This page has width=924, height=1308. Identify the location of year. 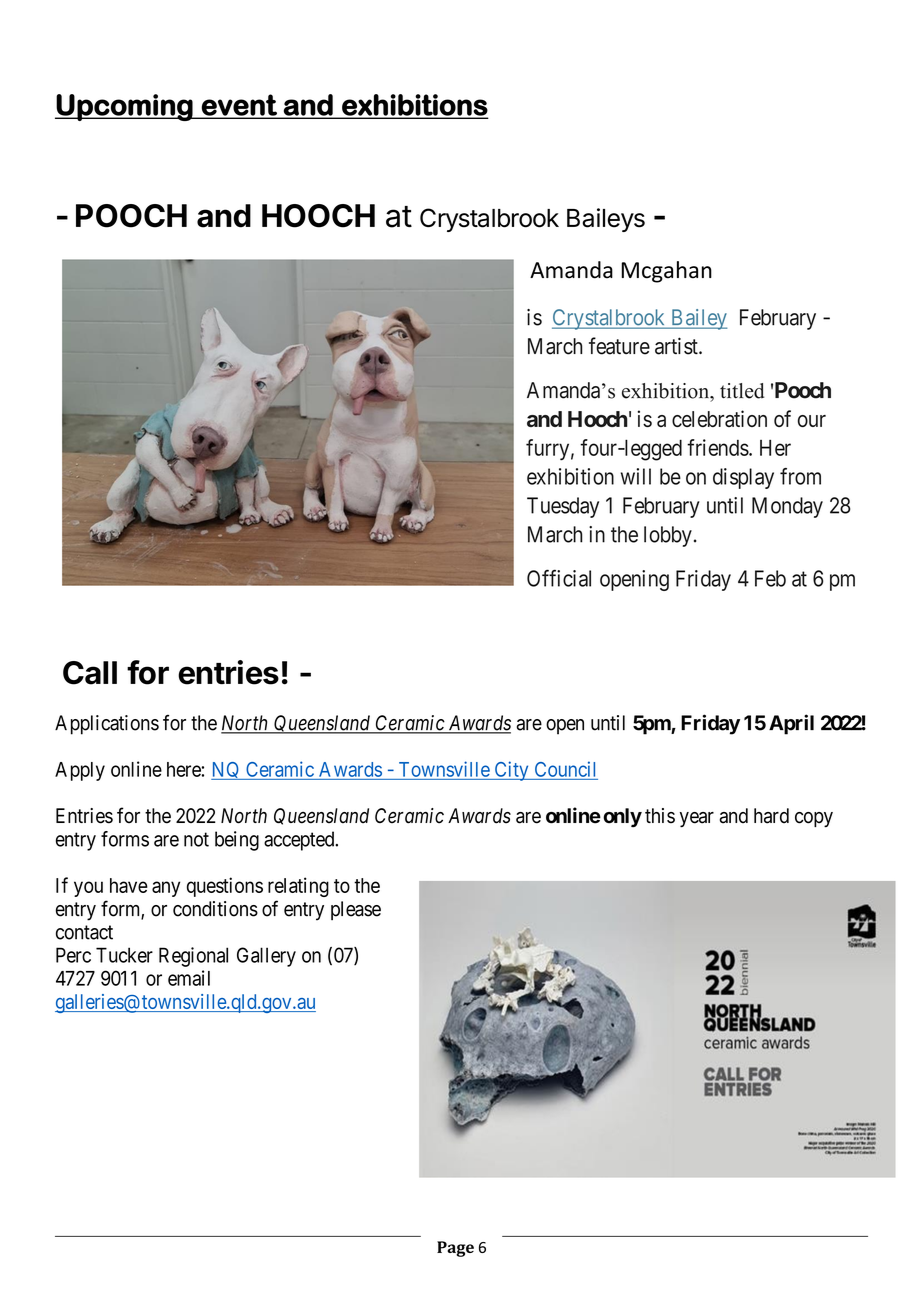
(697, 819).
